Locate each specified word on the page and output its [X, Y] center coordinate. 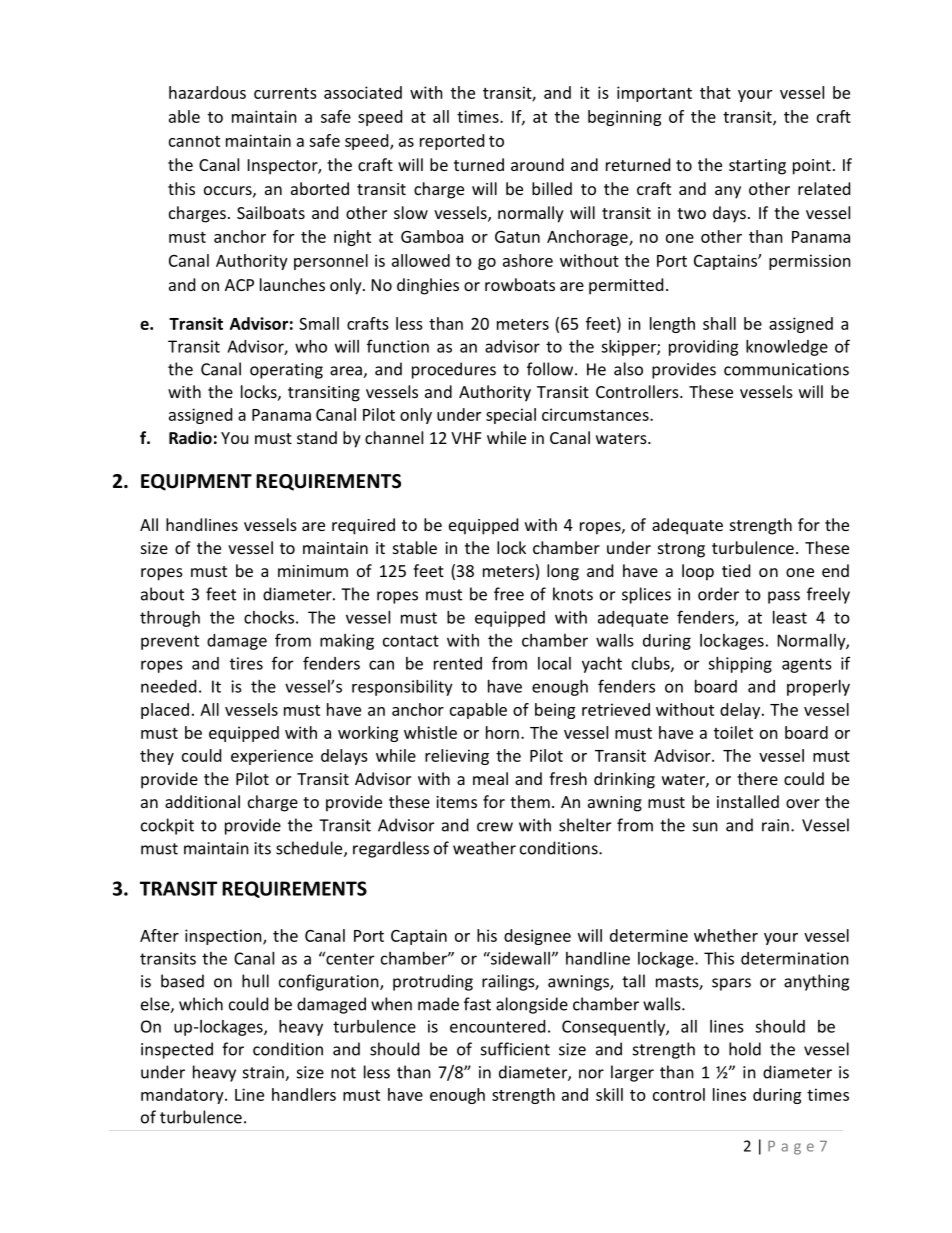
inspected [177, 1050]
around [537, 164]
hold [745, 1049]
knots [573, 594]
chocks [269, 617]
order [718, 594]
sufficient [515, 1049]
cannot [194, 141]
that [715, 92]
